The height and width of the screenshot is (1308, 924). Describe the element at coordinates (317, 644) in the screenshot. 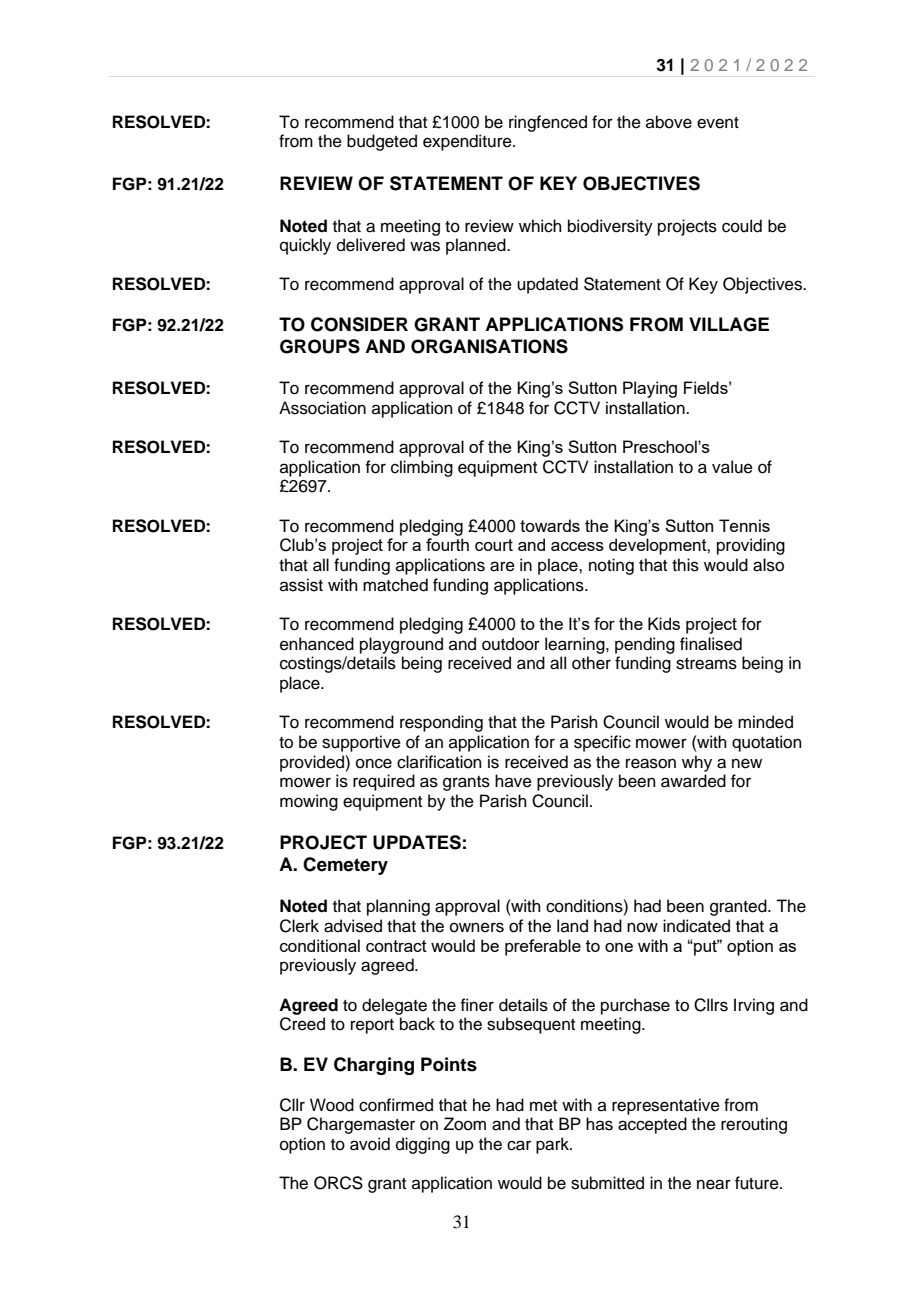

I see `enhanced` at that location.
